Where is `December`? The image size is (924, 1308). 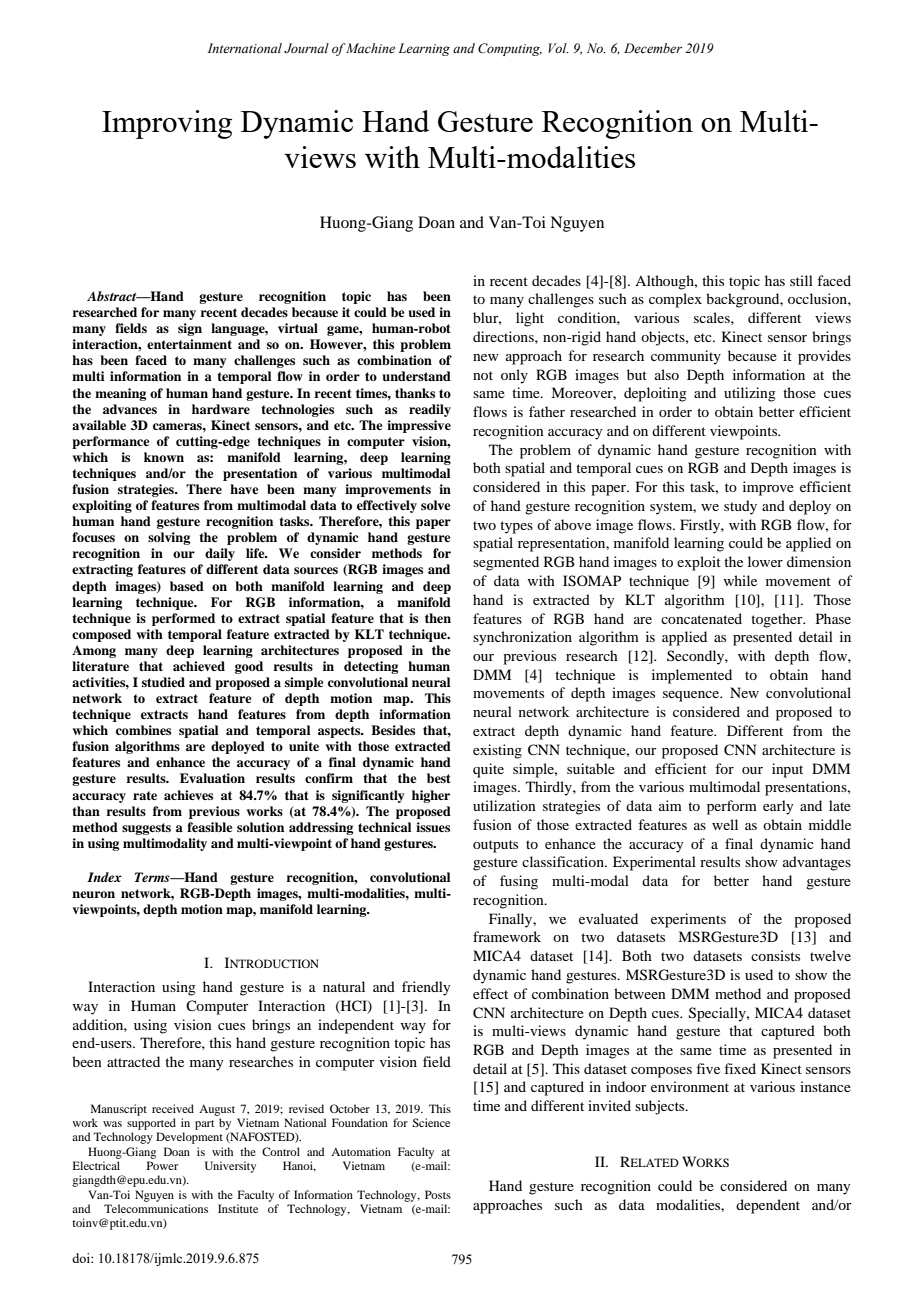
December is located at coordinates (653, 48).
